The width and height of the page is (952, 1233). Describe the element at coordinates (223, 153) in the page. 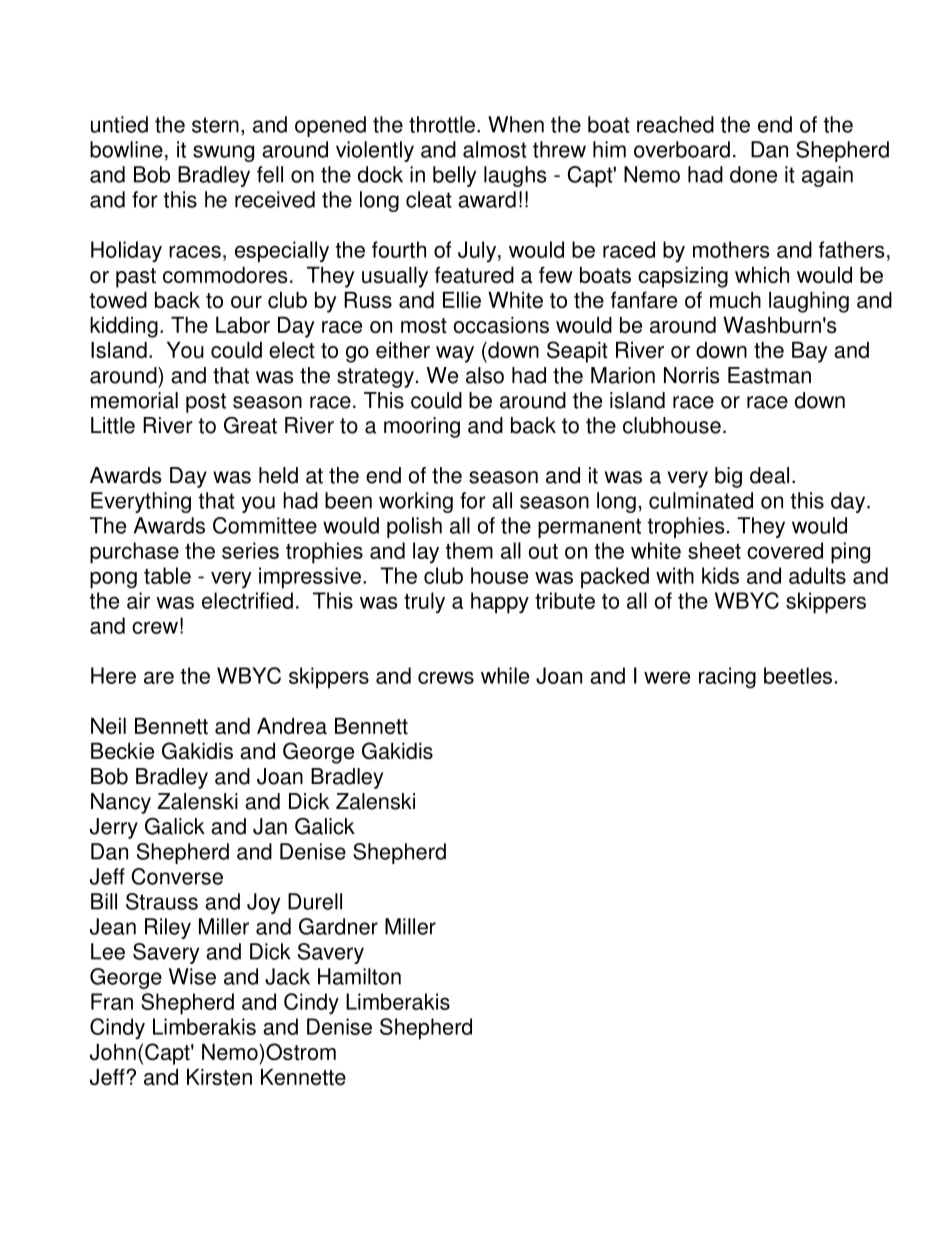

I see `swung` at that location.
